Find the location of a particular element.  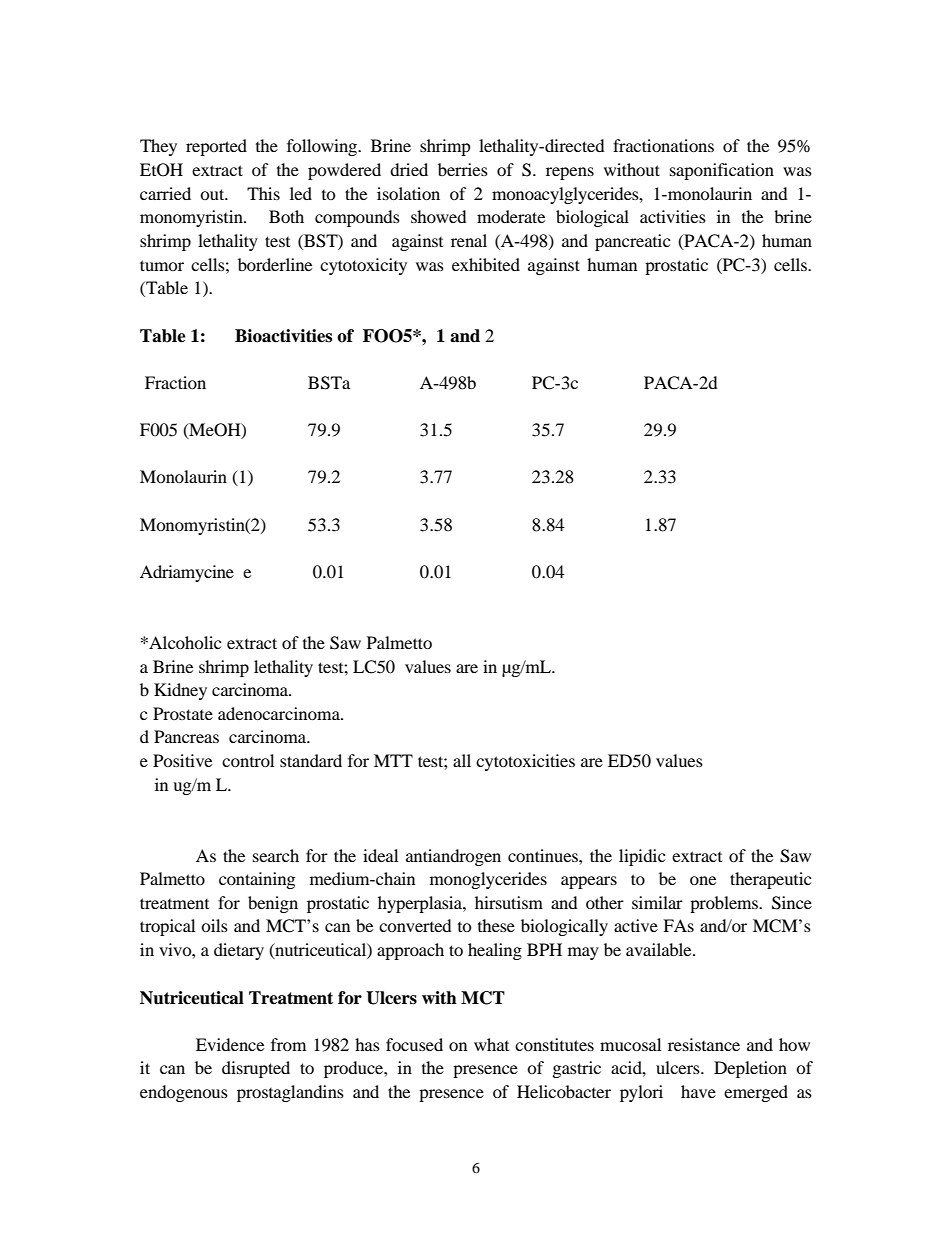

pancreatic is located at coordinates (632, 242).
